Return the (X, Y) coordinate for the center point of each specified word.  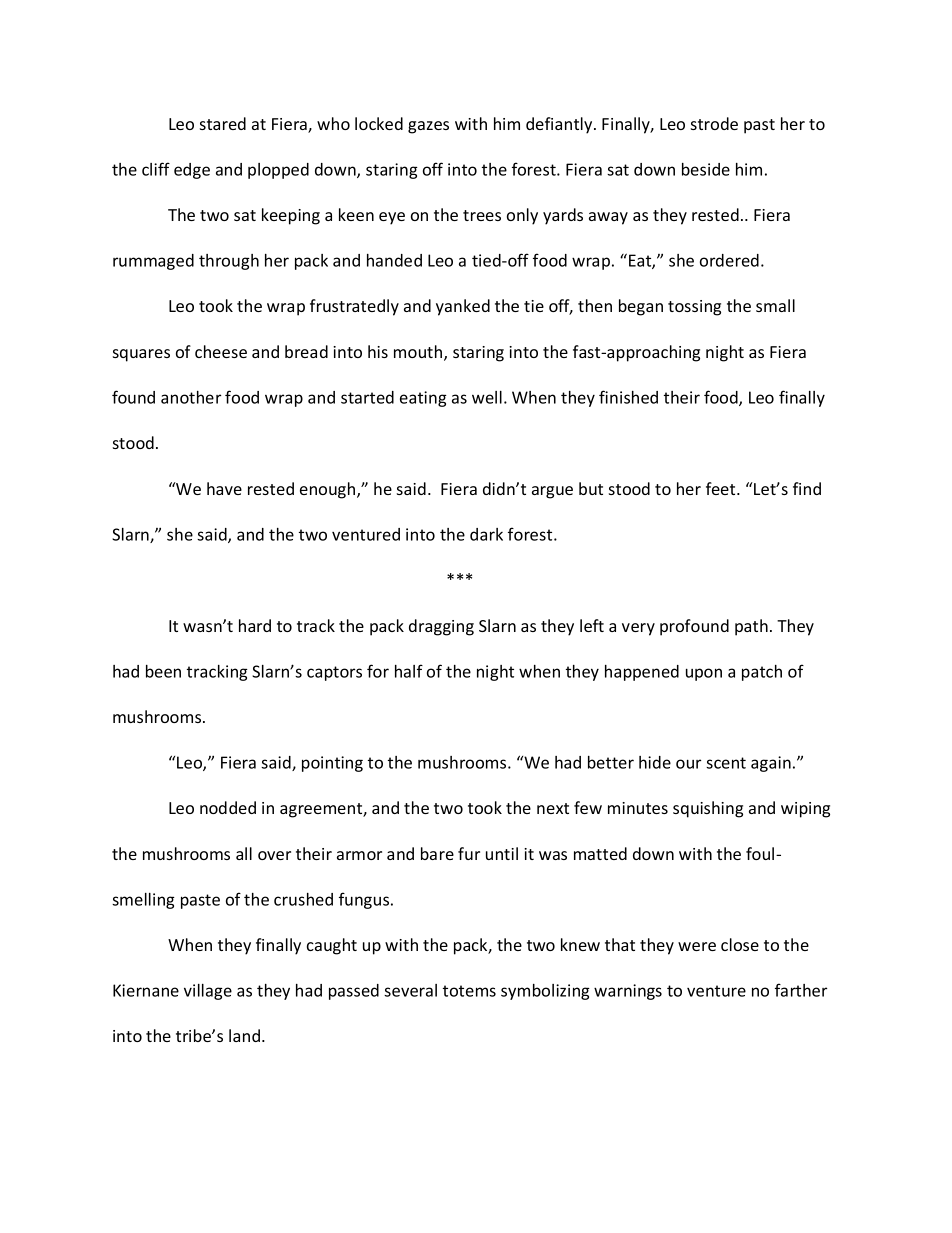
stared (223, 123)
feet (722, 488)
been (163, 671)
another (191, 397)
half (409, 671)
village (208, 992)
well (487, 397)
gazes (428, 127)
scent (726, 763)
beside (706, 169)
